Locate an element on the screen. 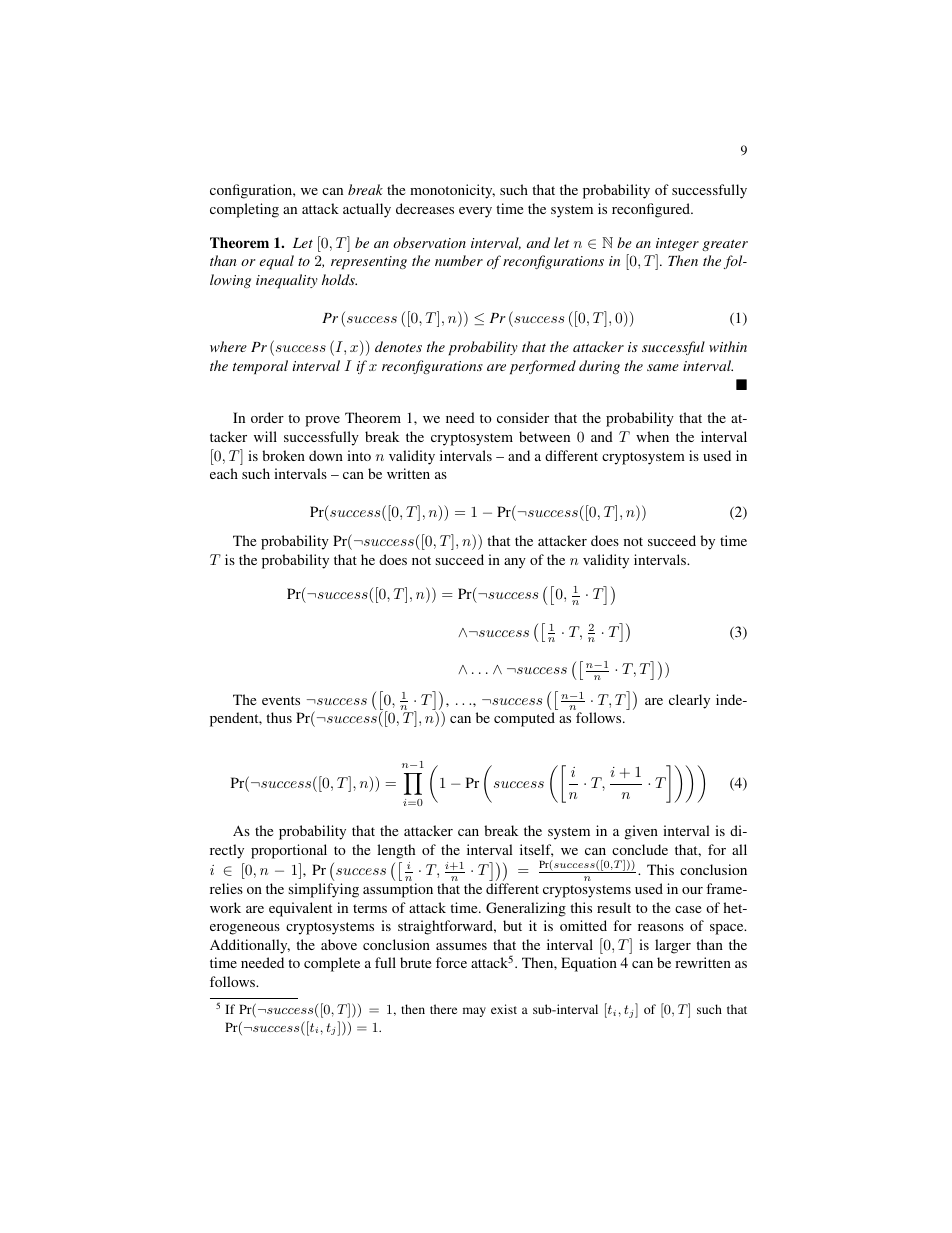  when is located at coordinates (652, 436).
